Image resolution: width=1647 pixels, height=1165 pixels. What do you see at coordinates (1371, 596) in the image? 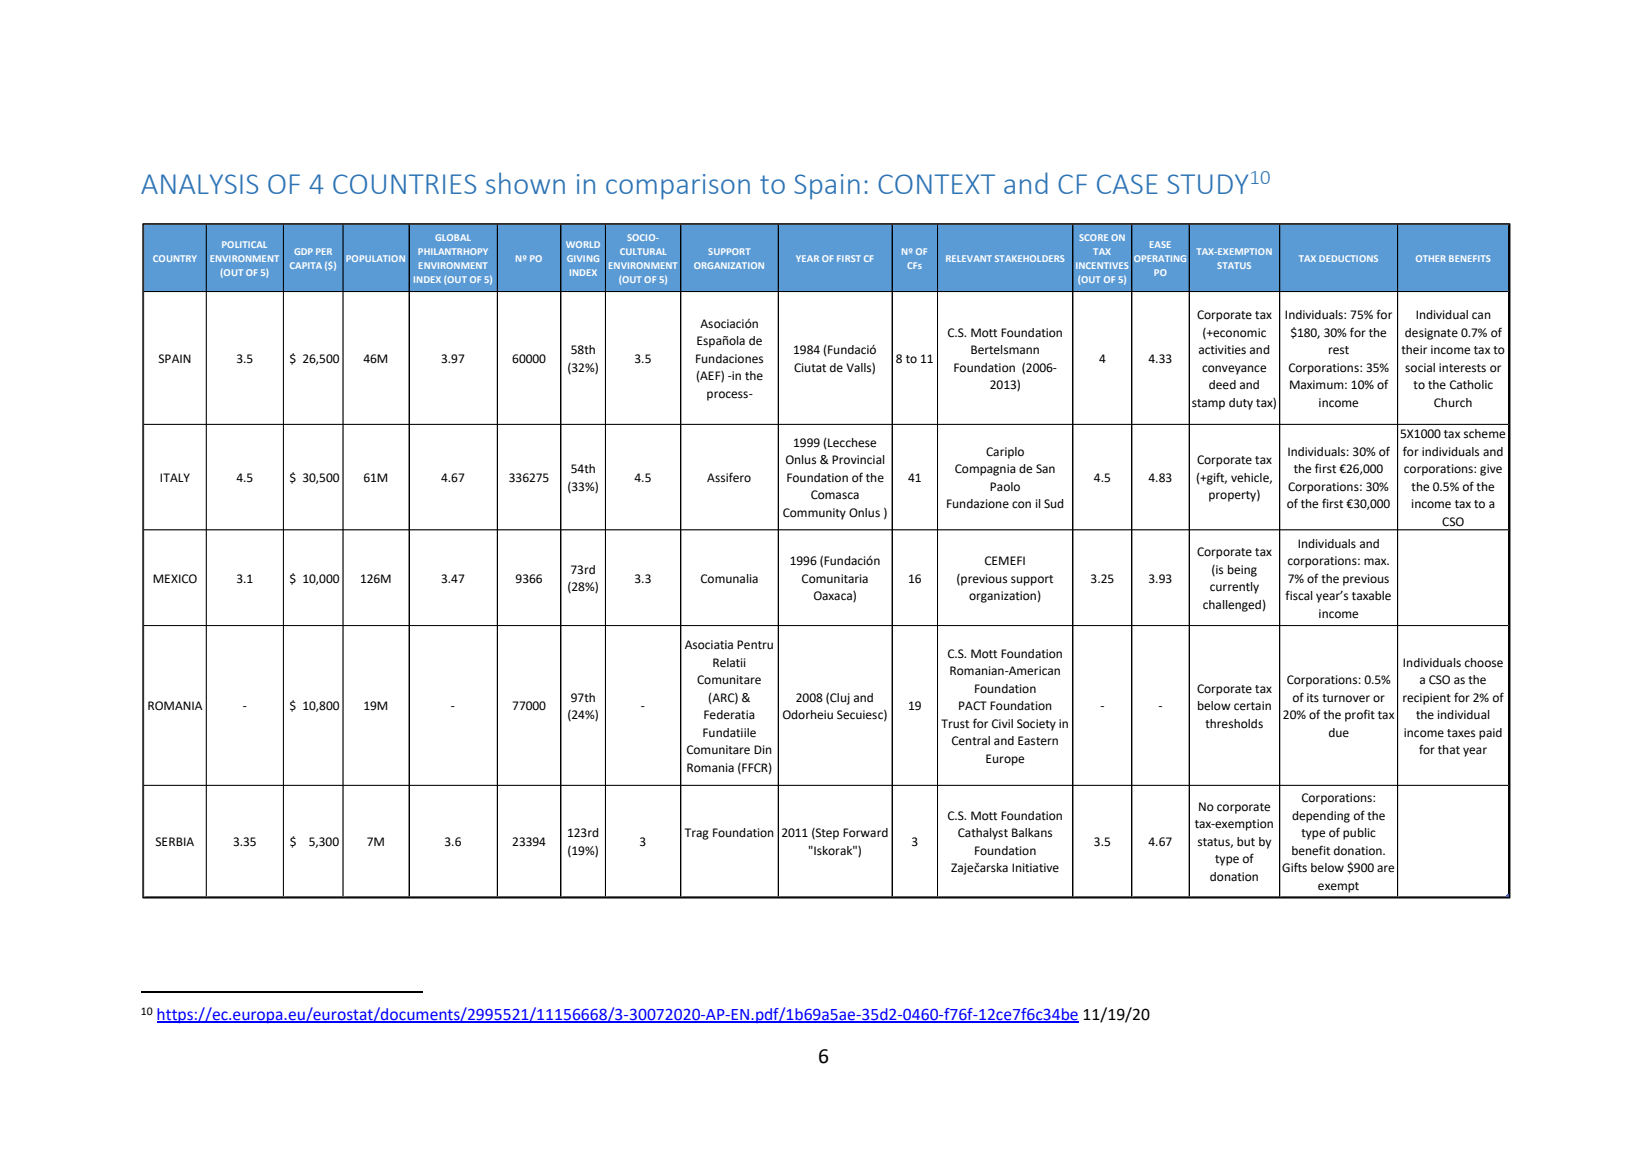
I see `taxable` at bounding box center [1371, 596].
